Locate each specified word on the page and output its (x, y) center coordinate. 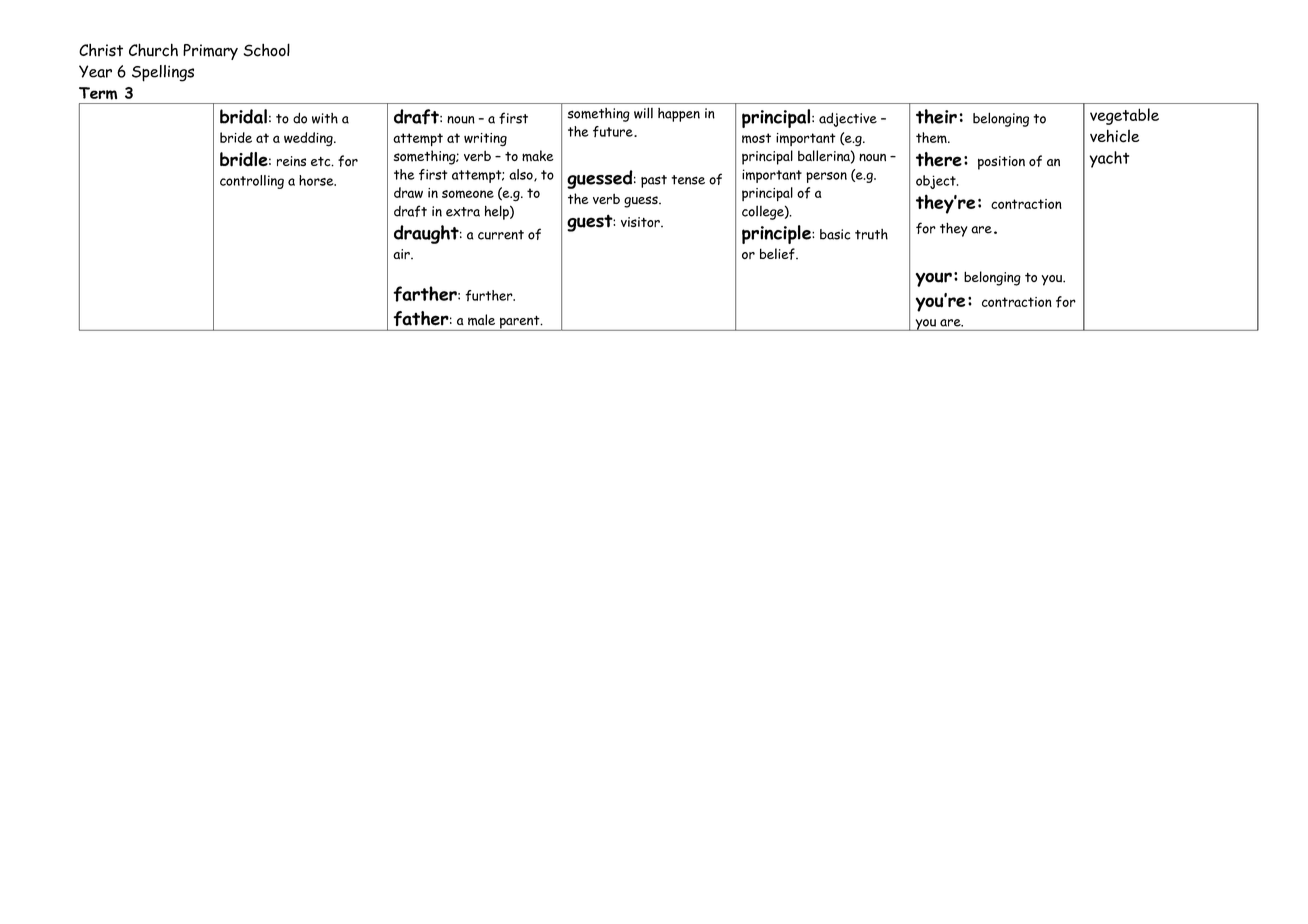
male (481, 320)
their (936, 116)
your (934, 279)
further (490, 295)
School (267, 50)
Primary (210, 52)
